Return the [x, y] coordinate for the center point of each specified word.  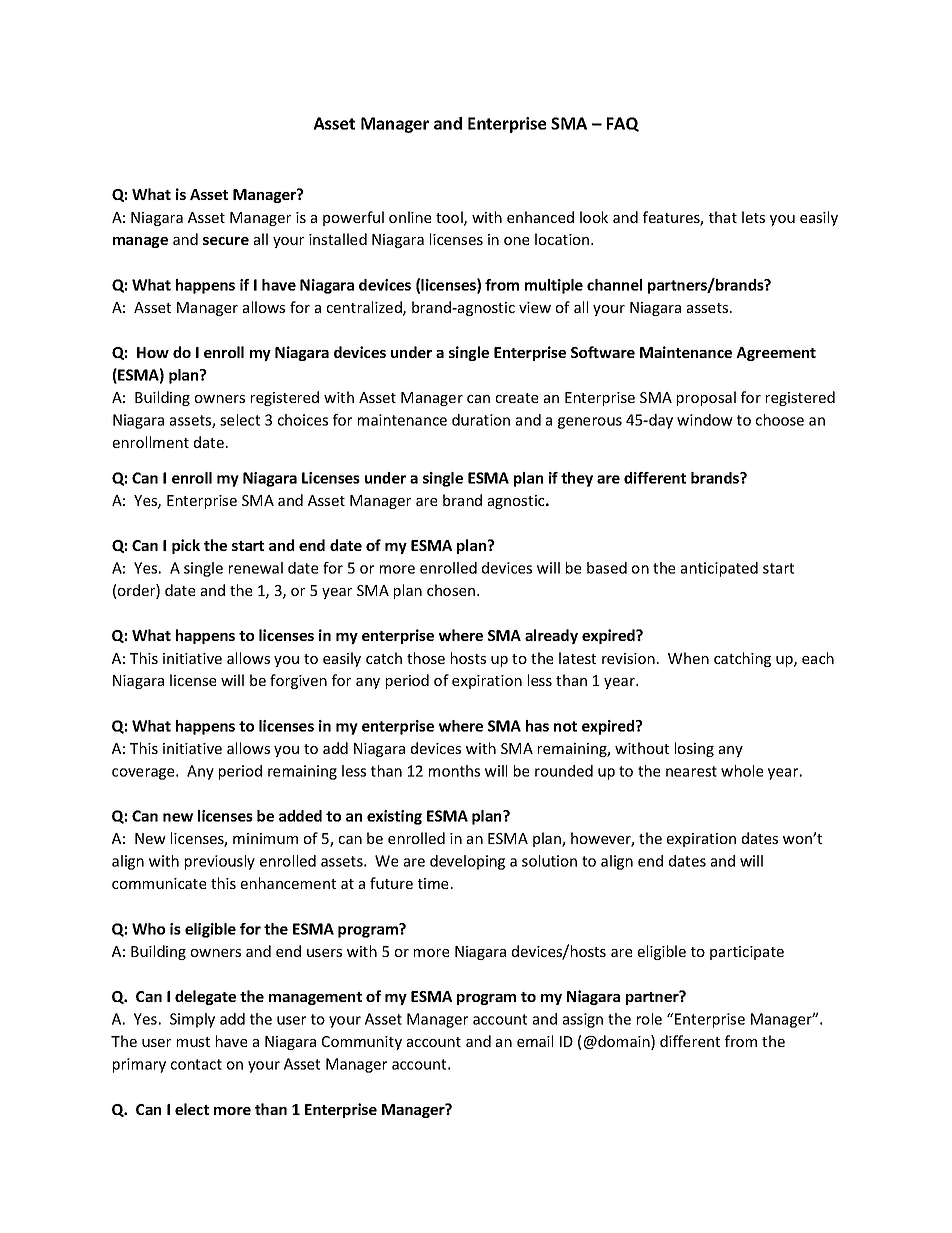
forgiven [298, 681]
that [723, 217]
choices [303, 420]
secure [226, 241]
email [535, 1041]
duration [481, 420]
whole [742, 771]
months [454, 771]
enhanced [540, 217]
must [193, 1042]
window [705, 420]
